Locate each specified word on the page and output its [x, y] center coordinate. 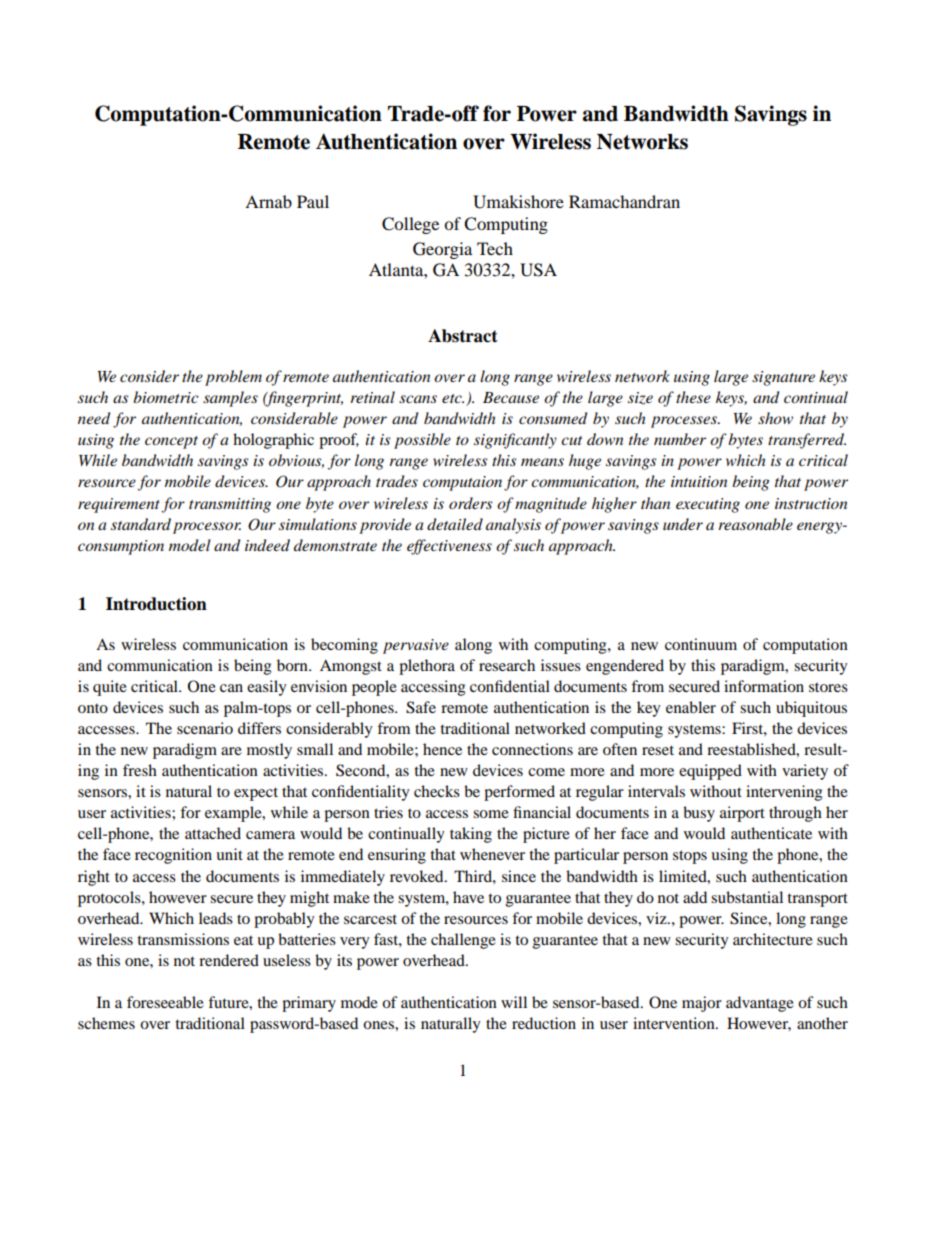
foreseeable [165, 1002]
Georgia [442, 250]
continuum [701, 644]
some [491, 814]
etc [453, 398]
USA [538, 270]
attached [213, 833]
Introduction [156, 604]
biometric [166, 397]
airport [742, 814]
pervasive [416, 646]
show [775, 418]
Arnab [268, 201]
